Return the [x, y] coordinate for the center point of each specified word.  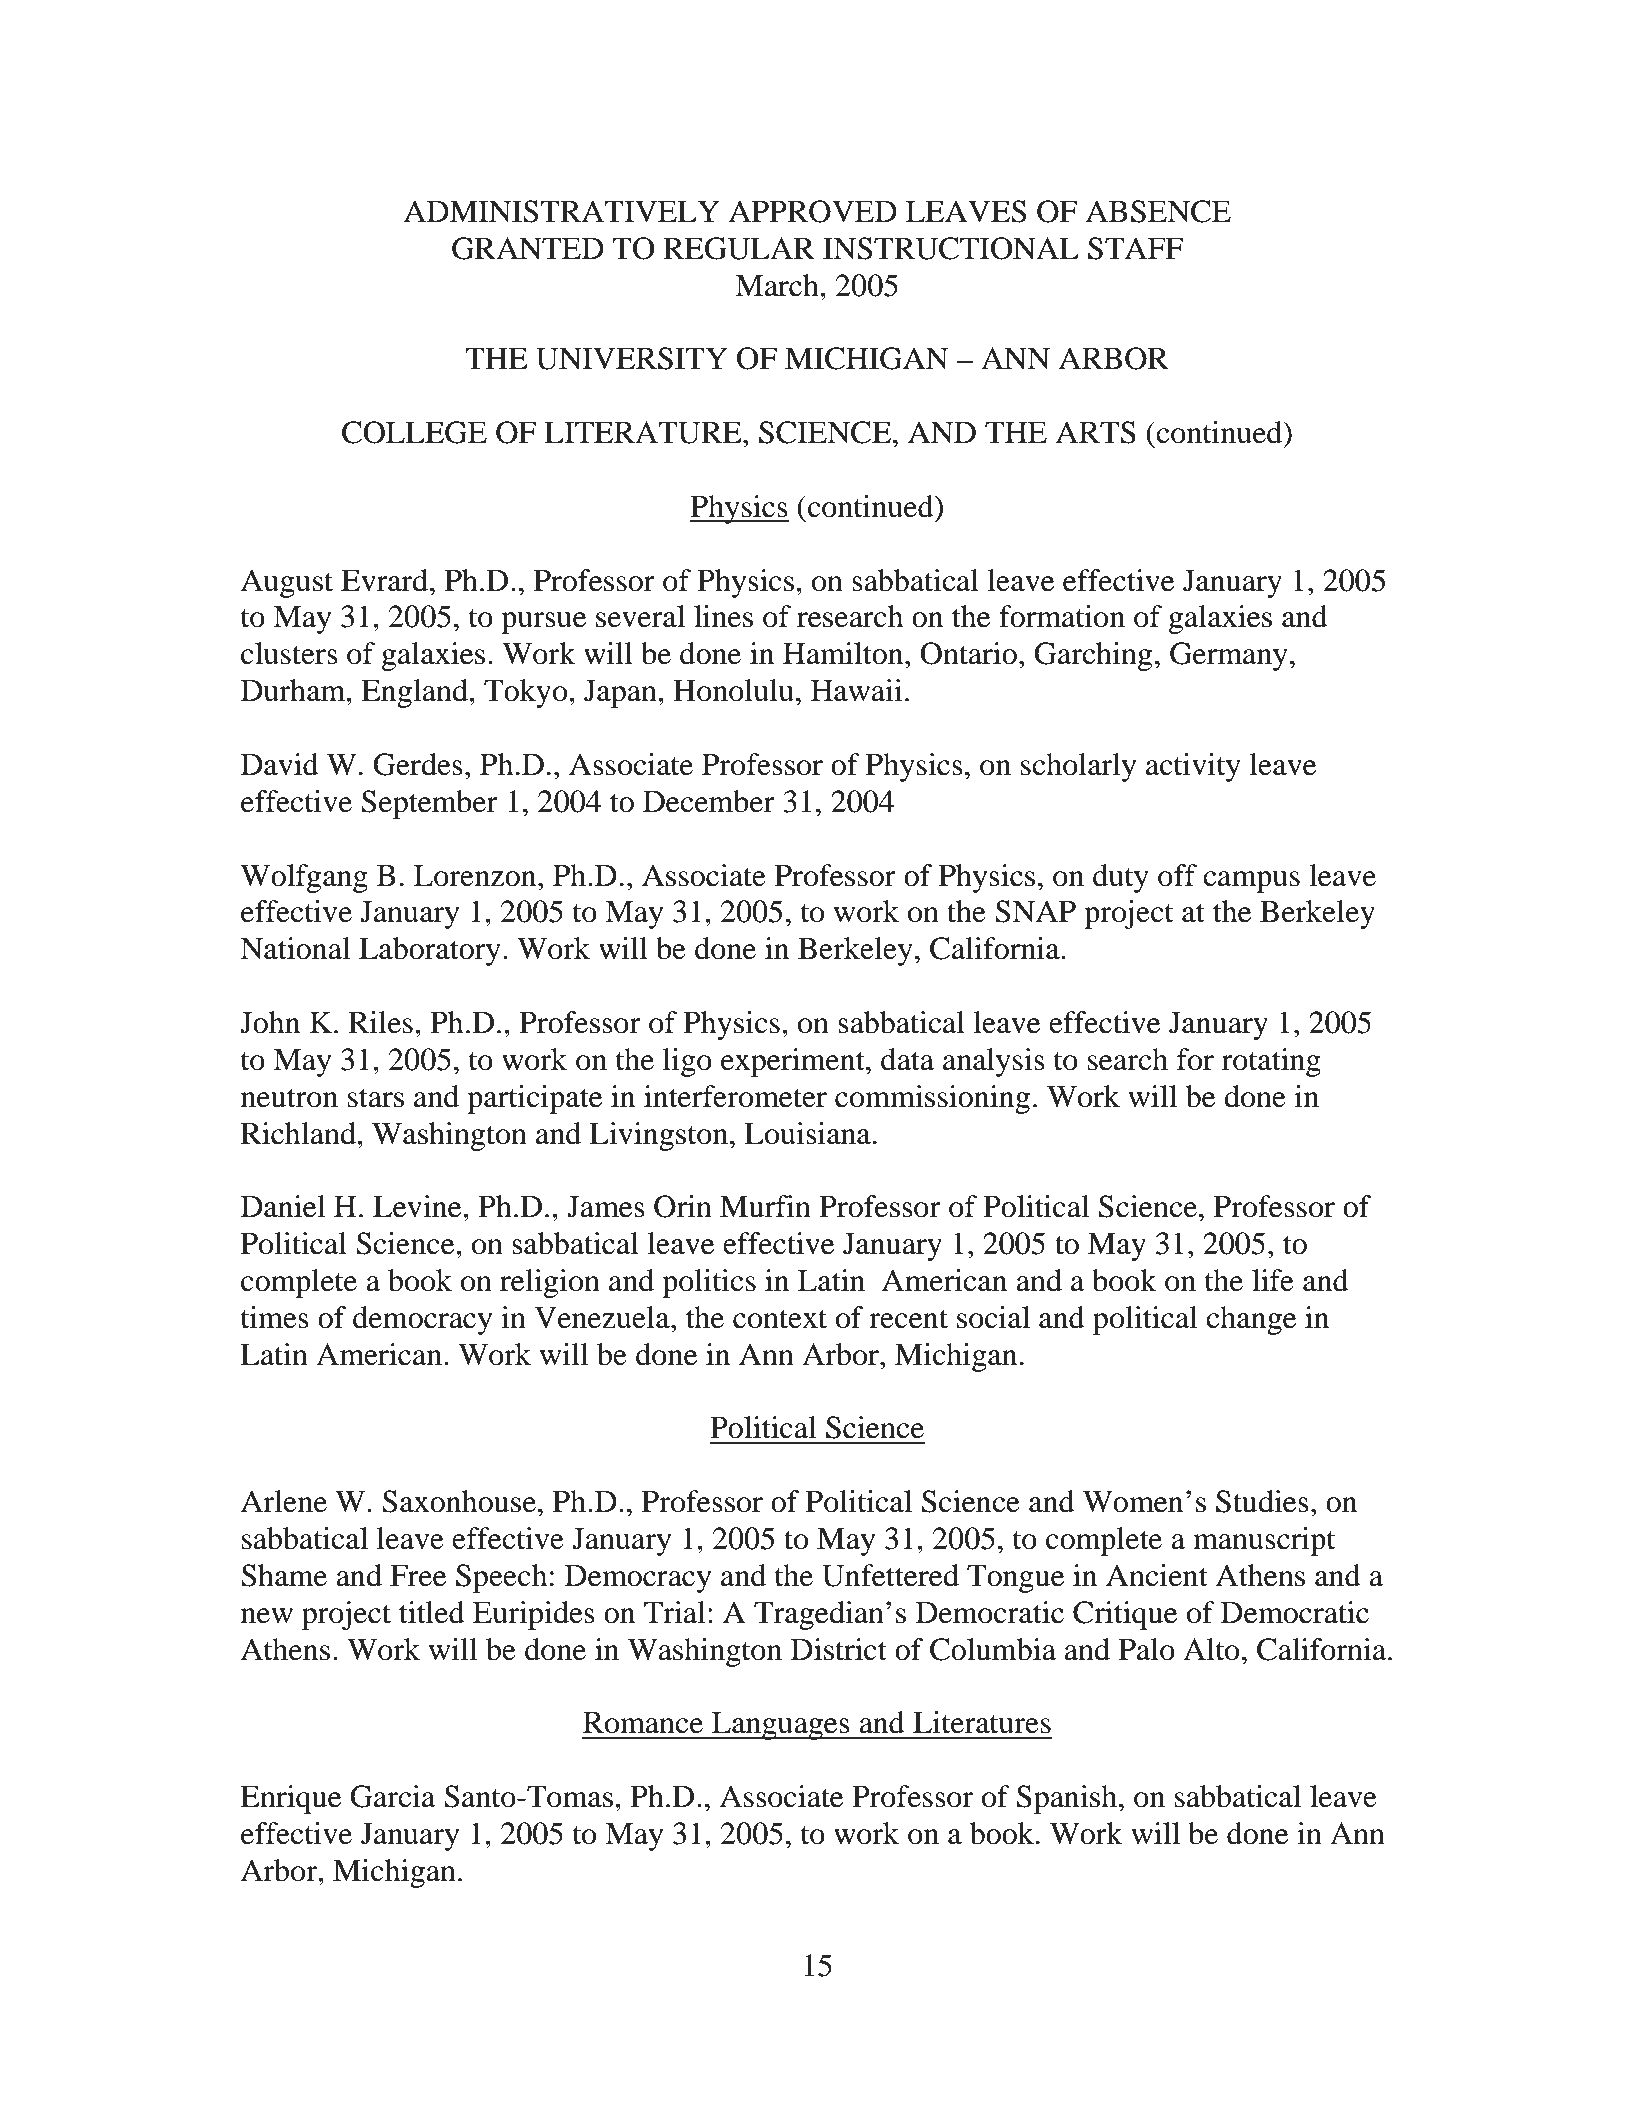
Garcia [393, 1796]
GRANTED [528, 248]
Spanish [1068, 1799]
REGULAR [739, 248]
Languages [781, 1725]
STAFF [1135, 248]
